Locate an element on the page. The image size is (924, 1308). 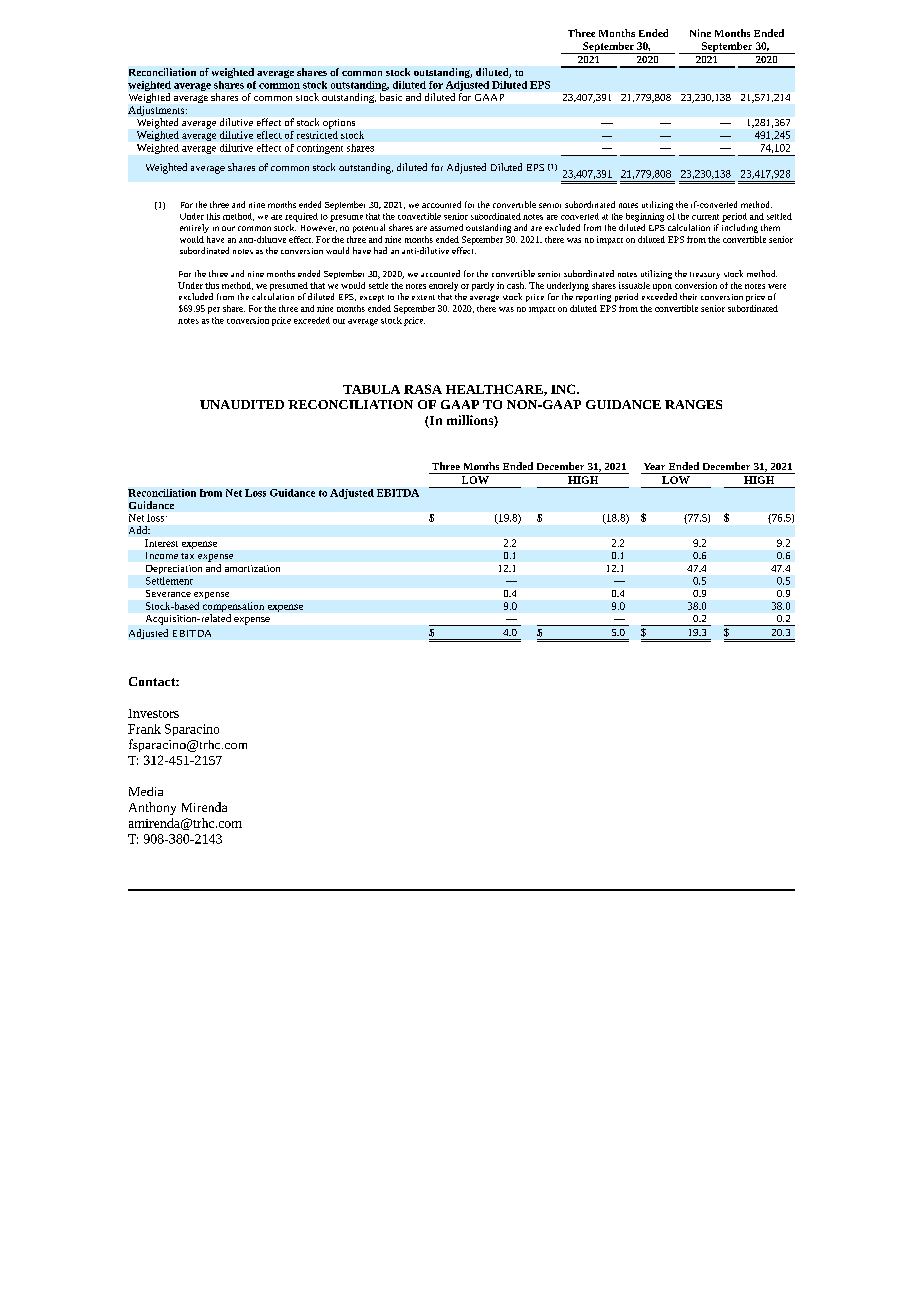
Interest is located at coordinates (161, 543).
